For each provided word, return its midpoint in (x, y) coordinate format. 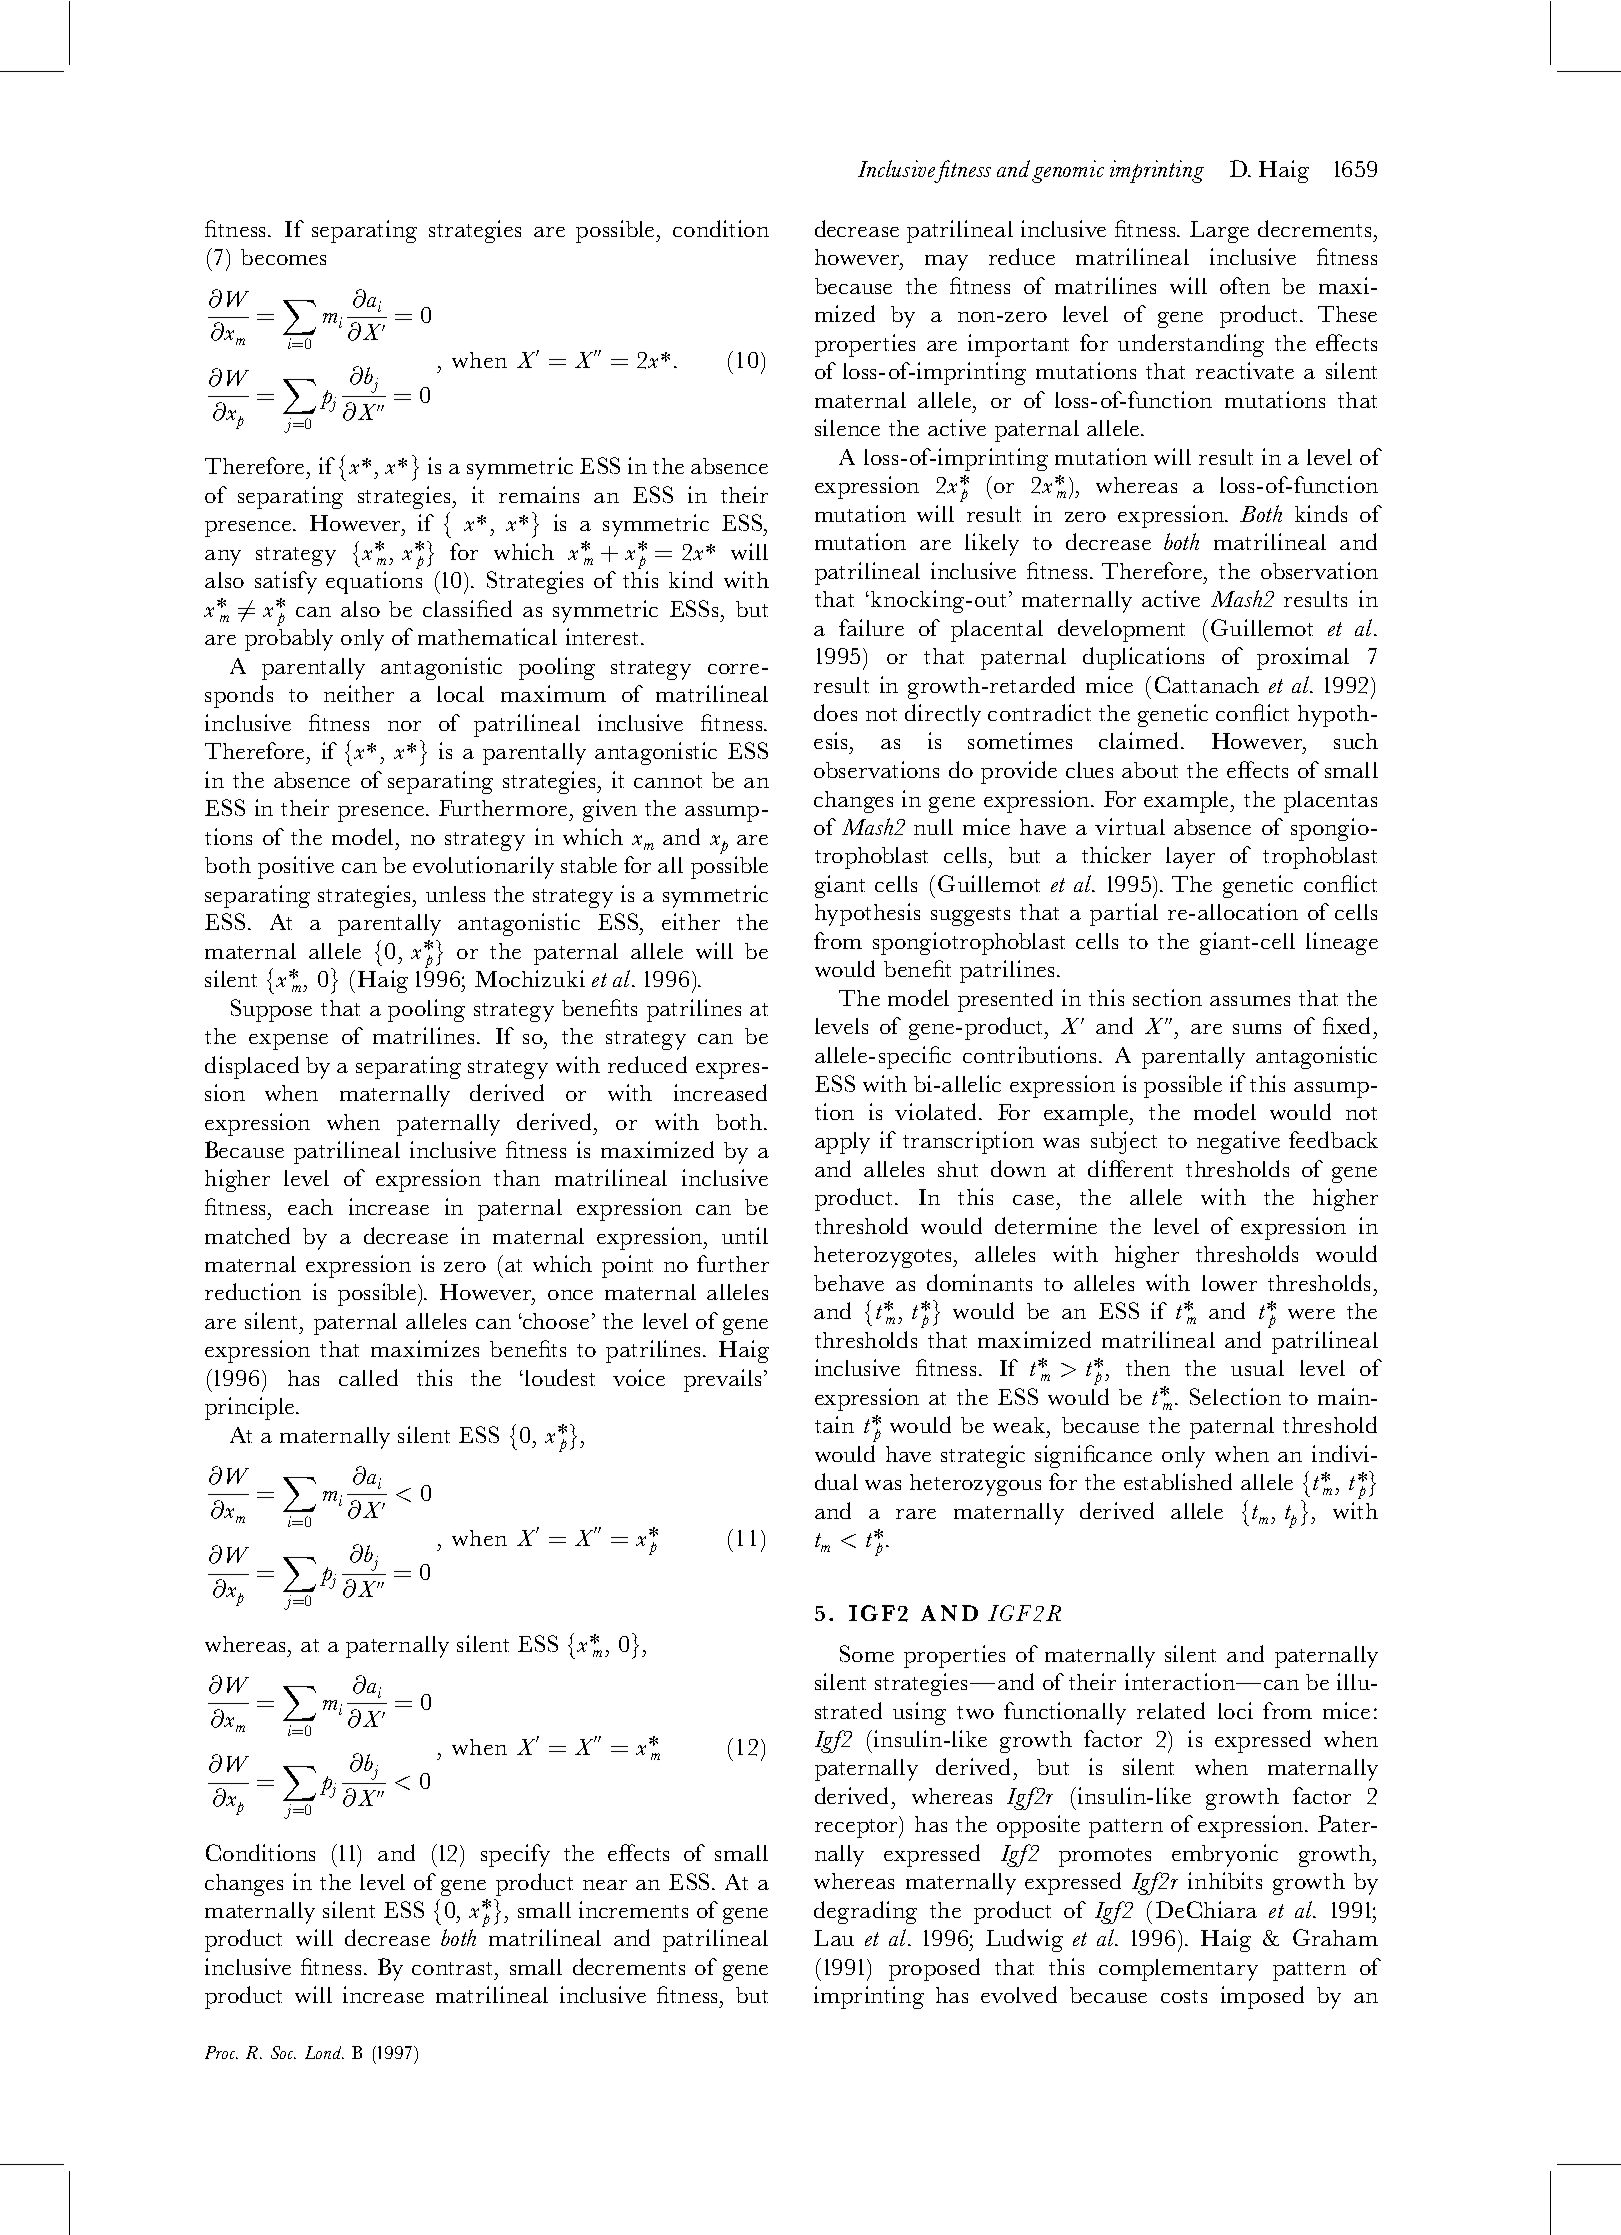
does (835, 712)
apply (842, 1143)
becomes (283, 257)
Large (1219, 232)
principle (249, 1408)
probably (289, 640)
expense (288, 1042)
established (1178, 1481)
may (946, 263)
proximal (1303, 658)
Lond (324, 2052)
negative (1238, 1142)
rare (916, 1514)
